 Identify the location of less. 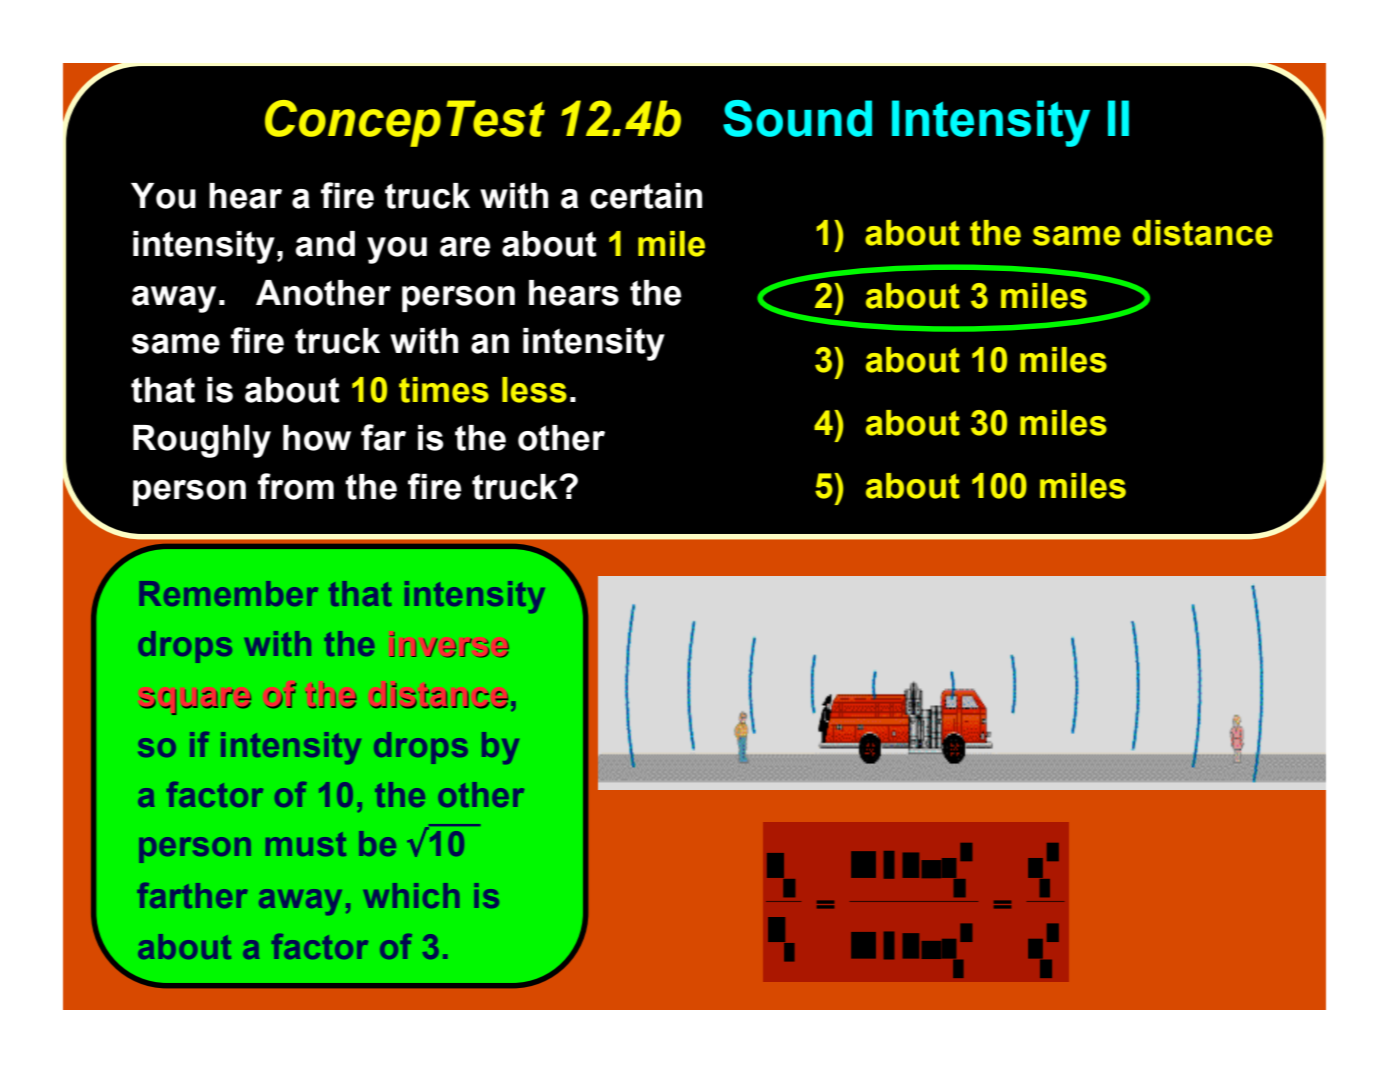
(534, 390).
